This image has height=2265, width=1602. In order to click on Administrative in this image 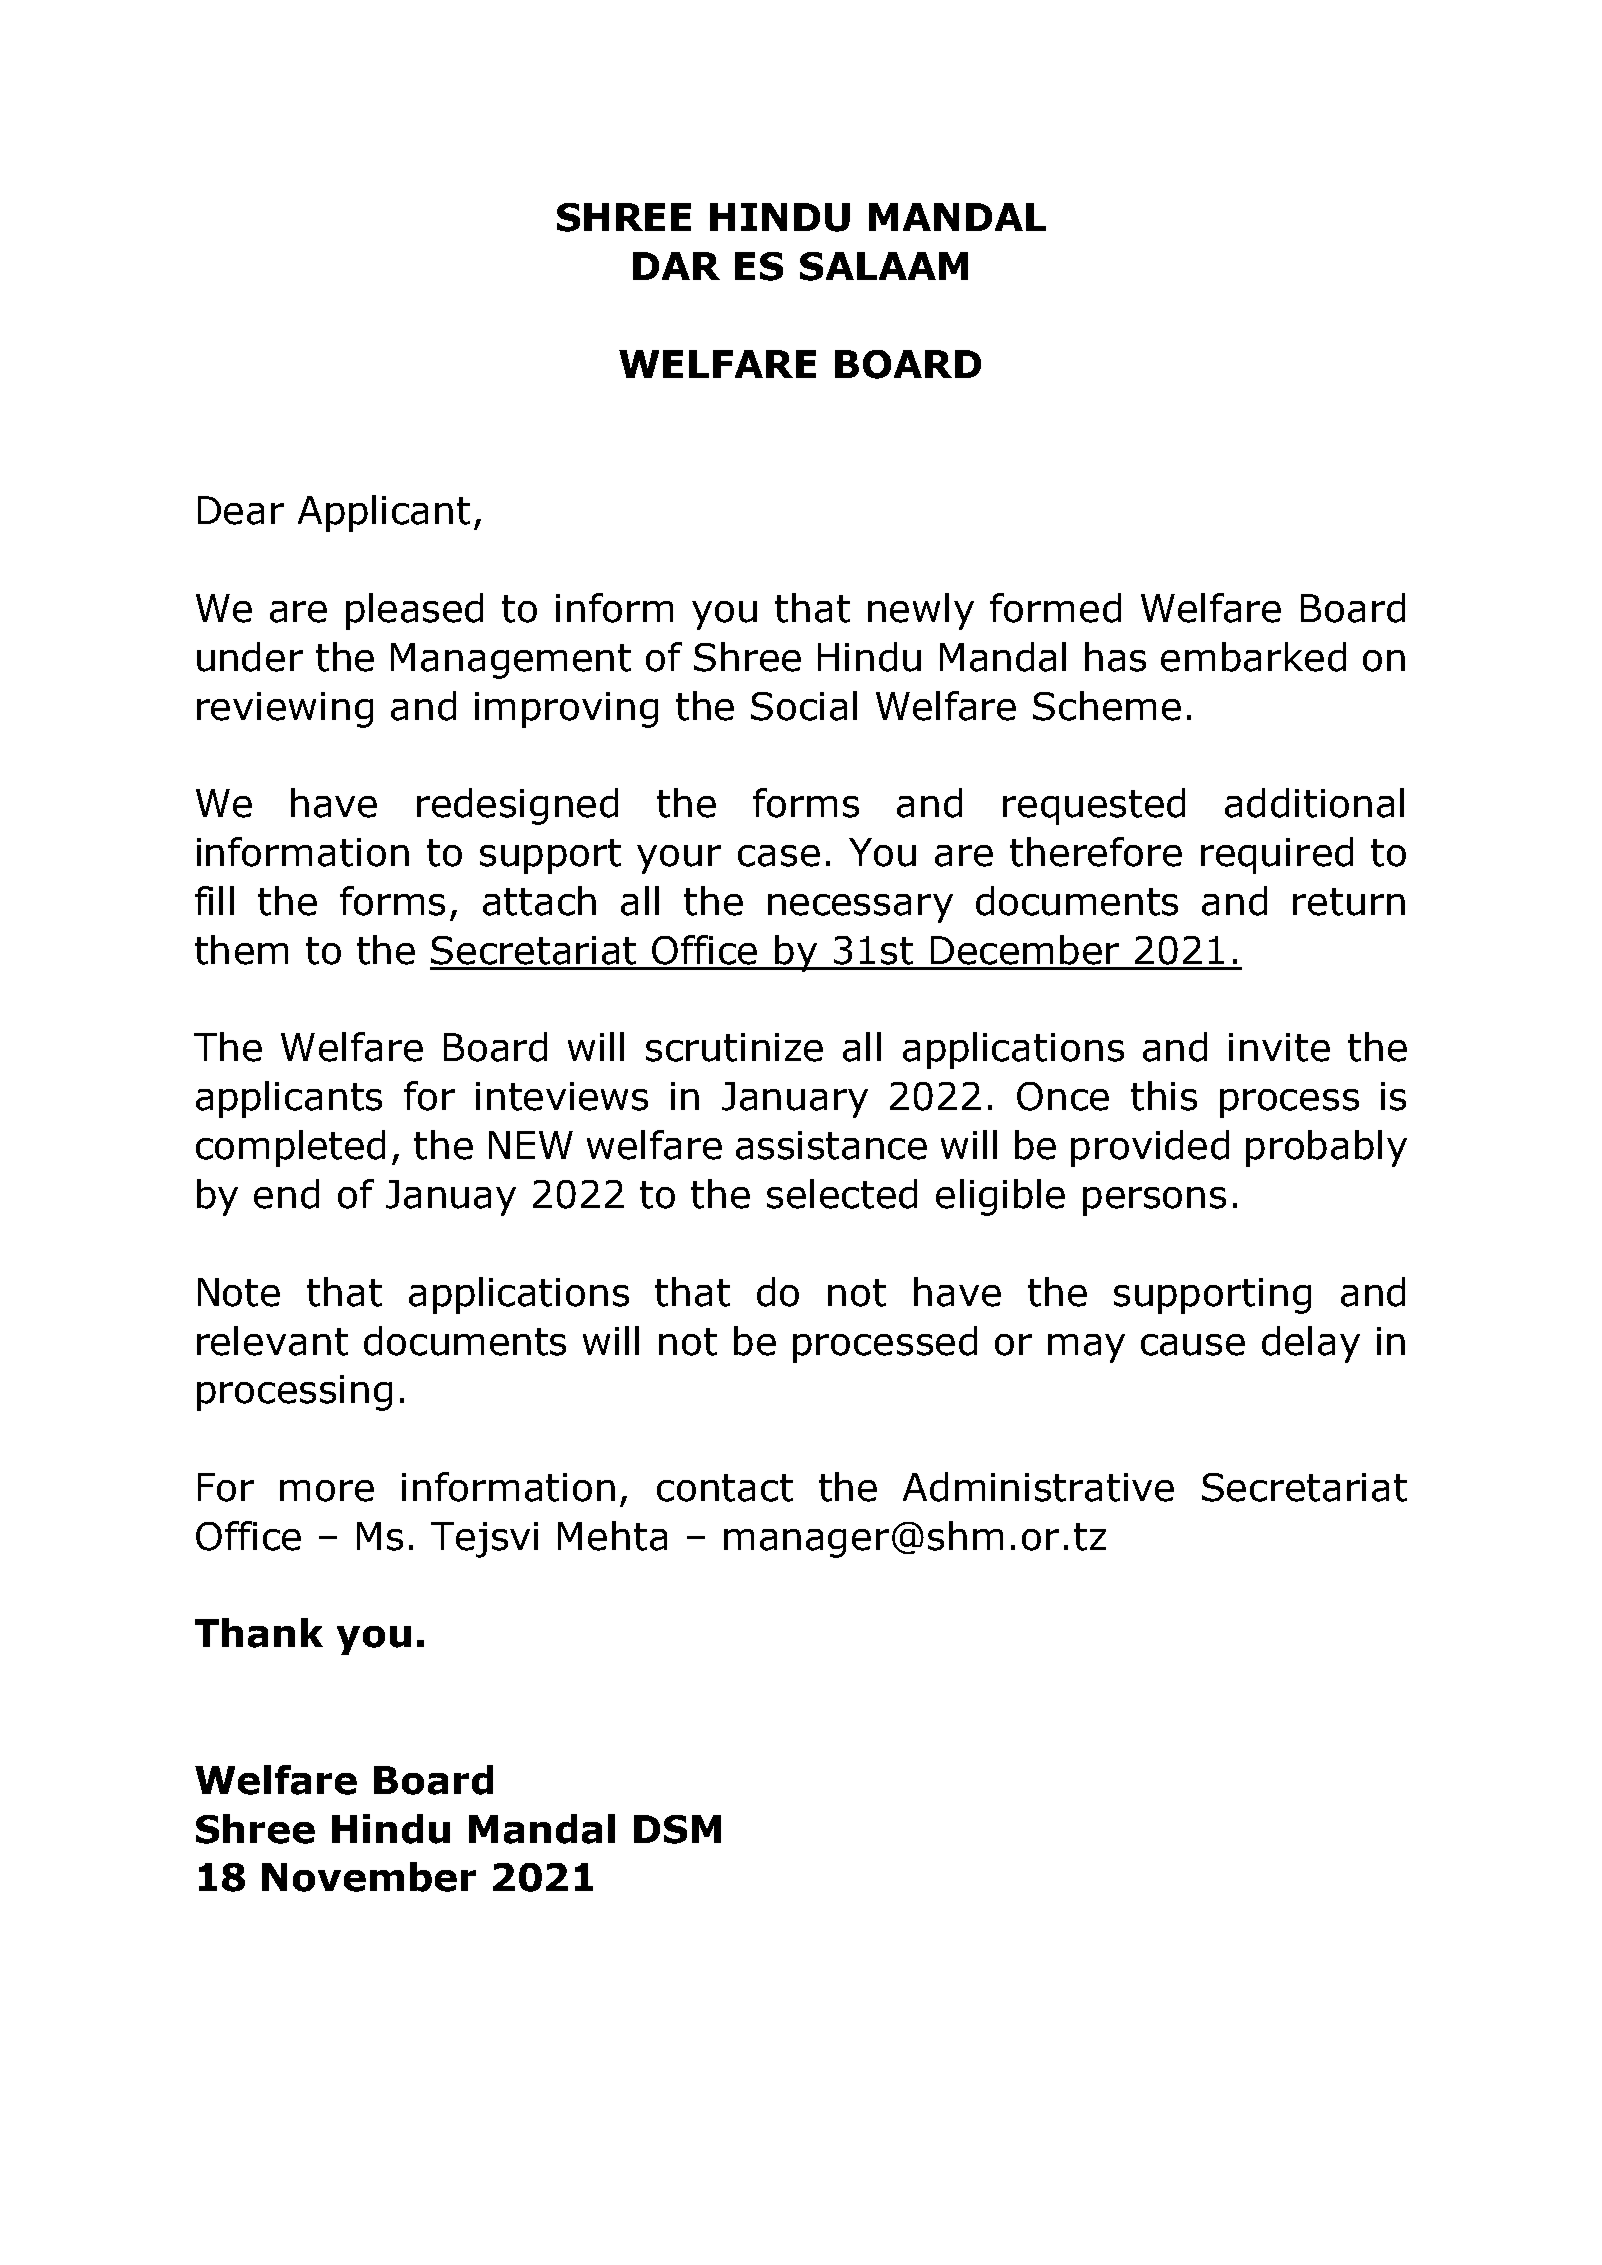, I will do `click(1038, 1487)`.
